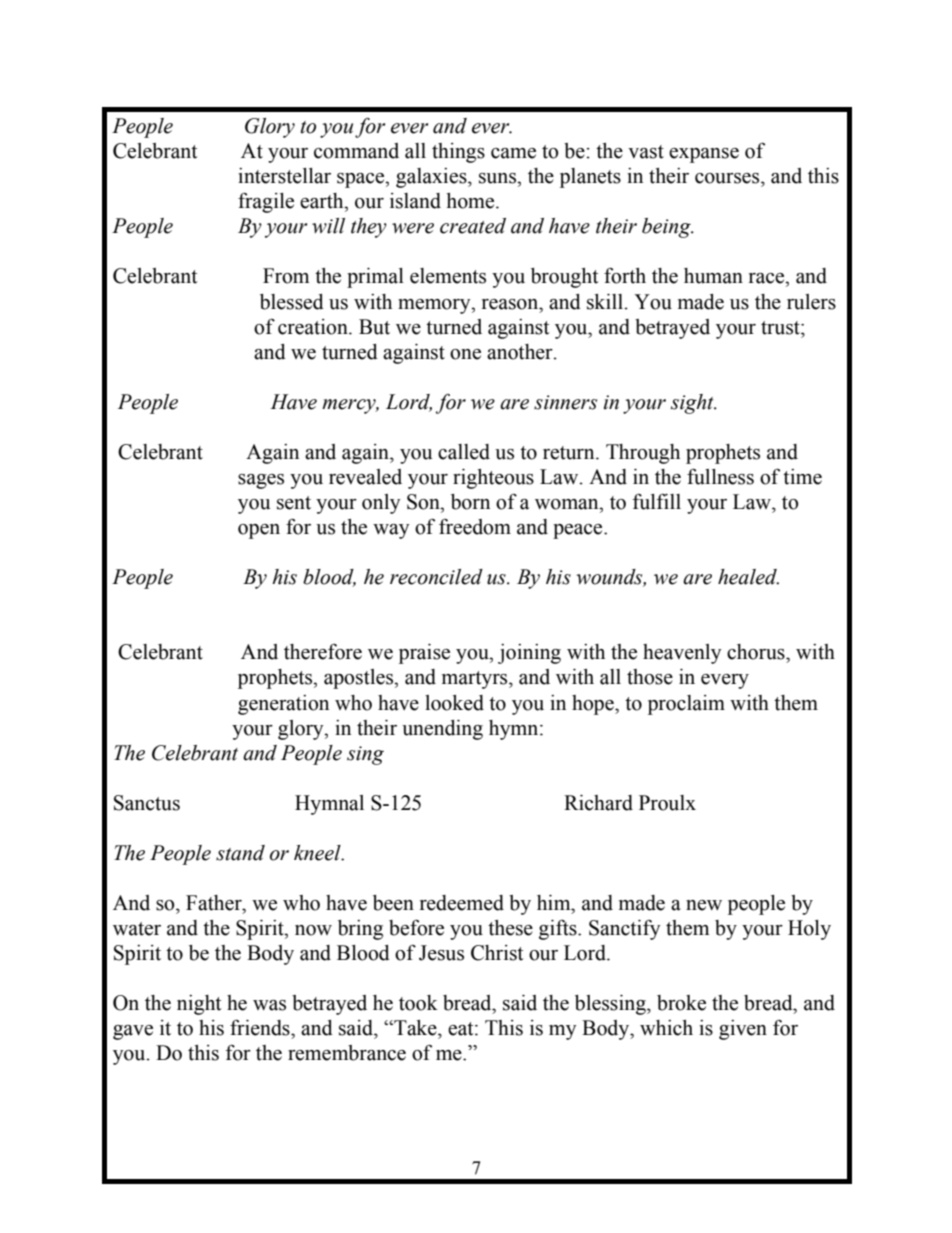  Describe the element at coordinates (720, 476) in the page. I see `fullness` at that location.
